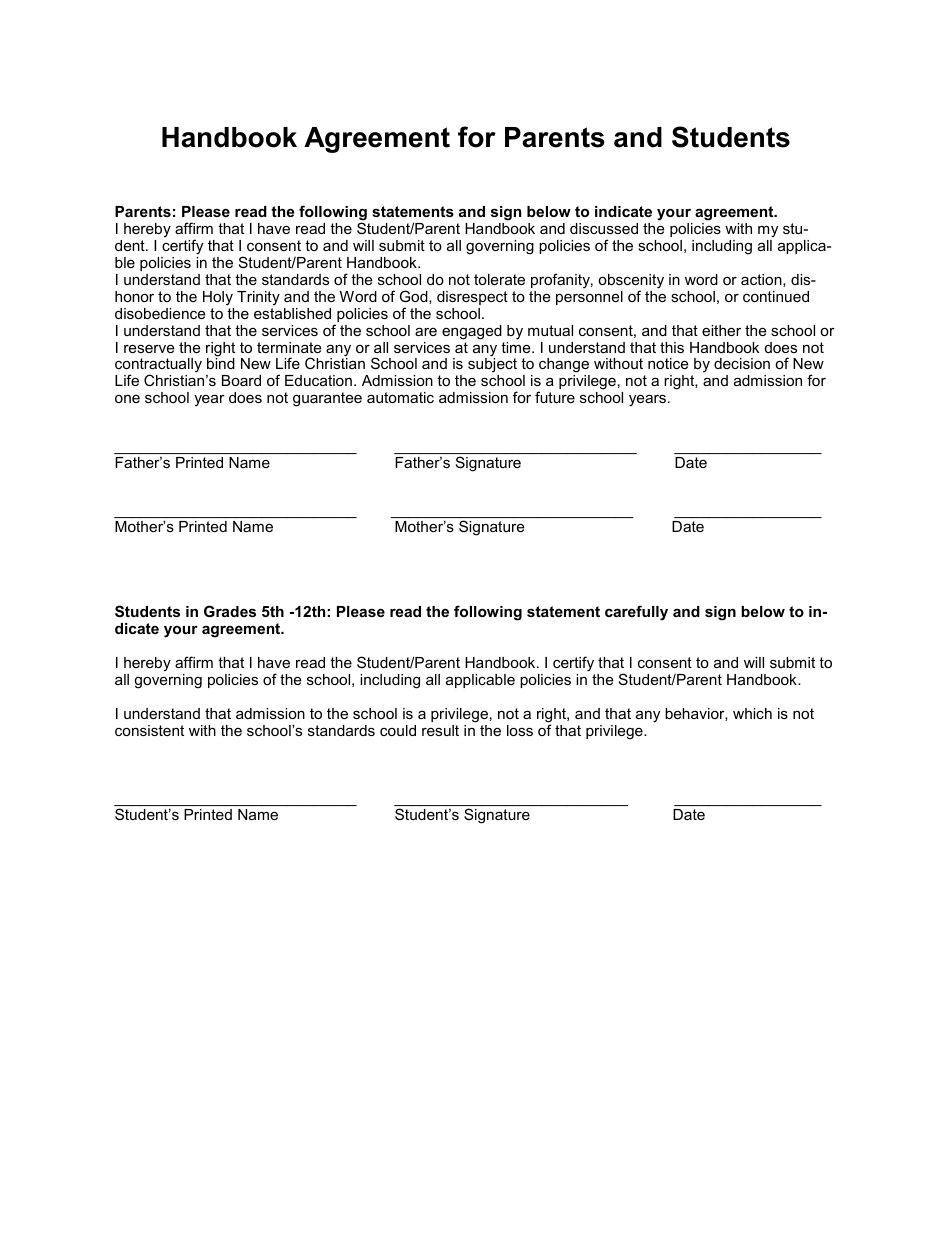 The height and width of the screenshot is (1233, 952). Describe the element at coordinates (499, 279) in the screenshot. I see `tolerate` at that location.
